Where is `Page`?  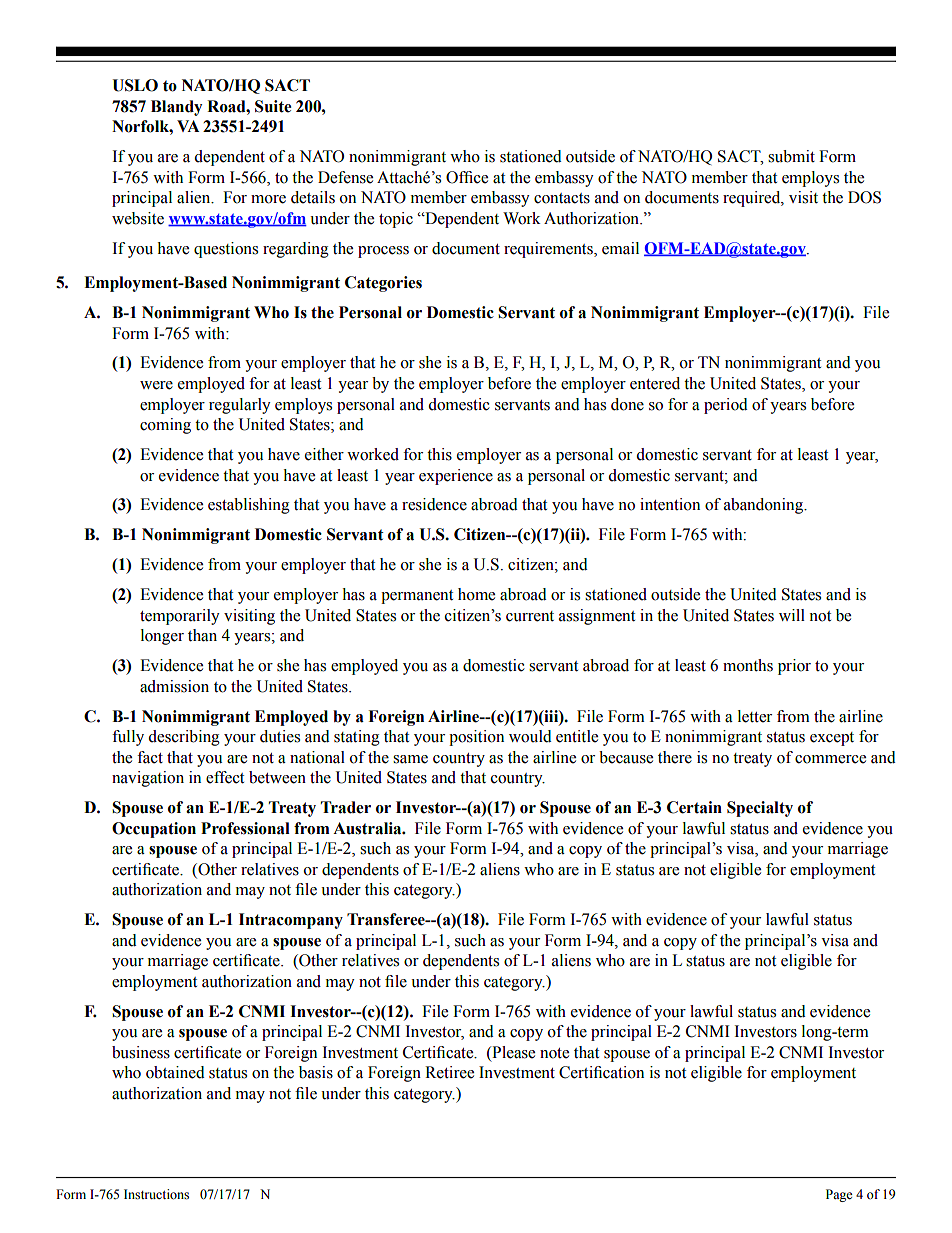 Page is located at coordinates (839, 1195).
